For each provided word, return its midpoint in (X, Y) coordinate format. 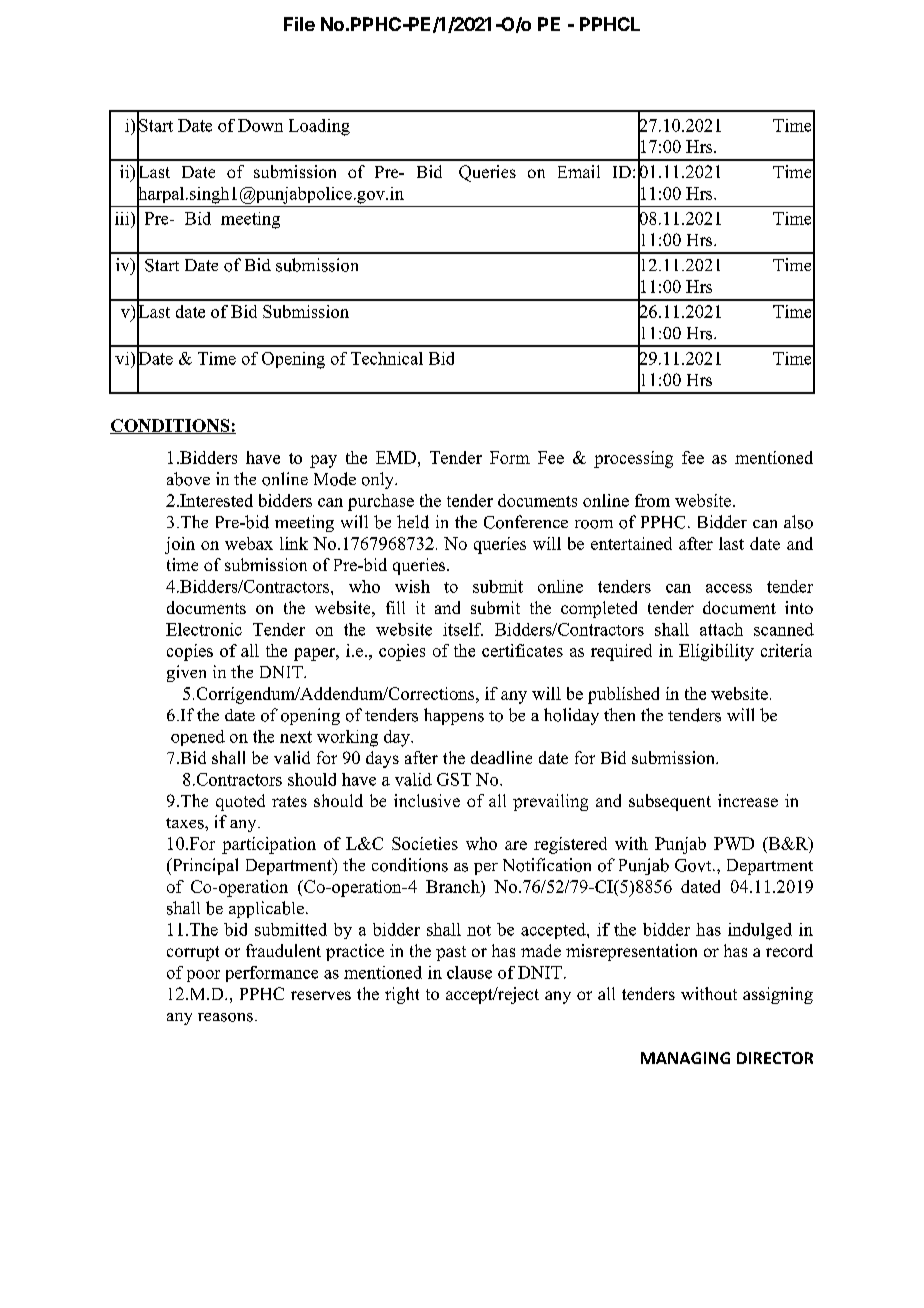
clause (469, 972)
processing (633, 459)
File (299, 24)
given (186, 673)
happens (454, 716)
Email (579, 171)
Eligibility (716, 652)
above (188, 479)
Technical (387, 358)
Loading (319, 127)
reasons (225, 1017)
